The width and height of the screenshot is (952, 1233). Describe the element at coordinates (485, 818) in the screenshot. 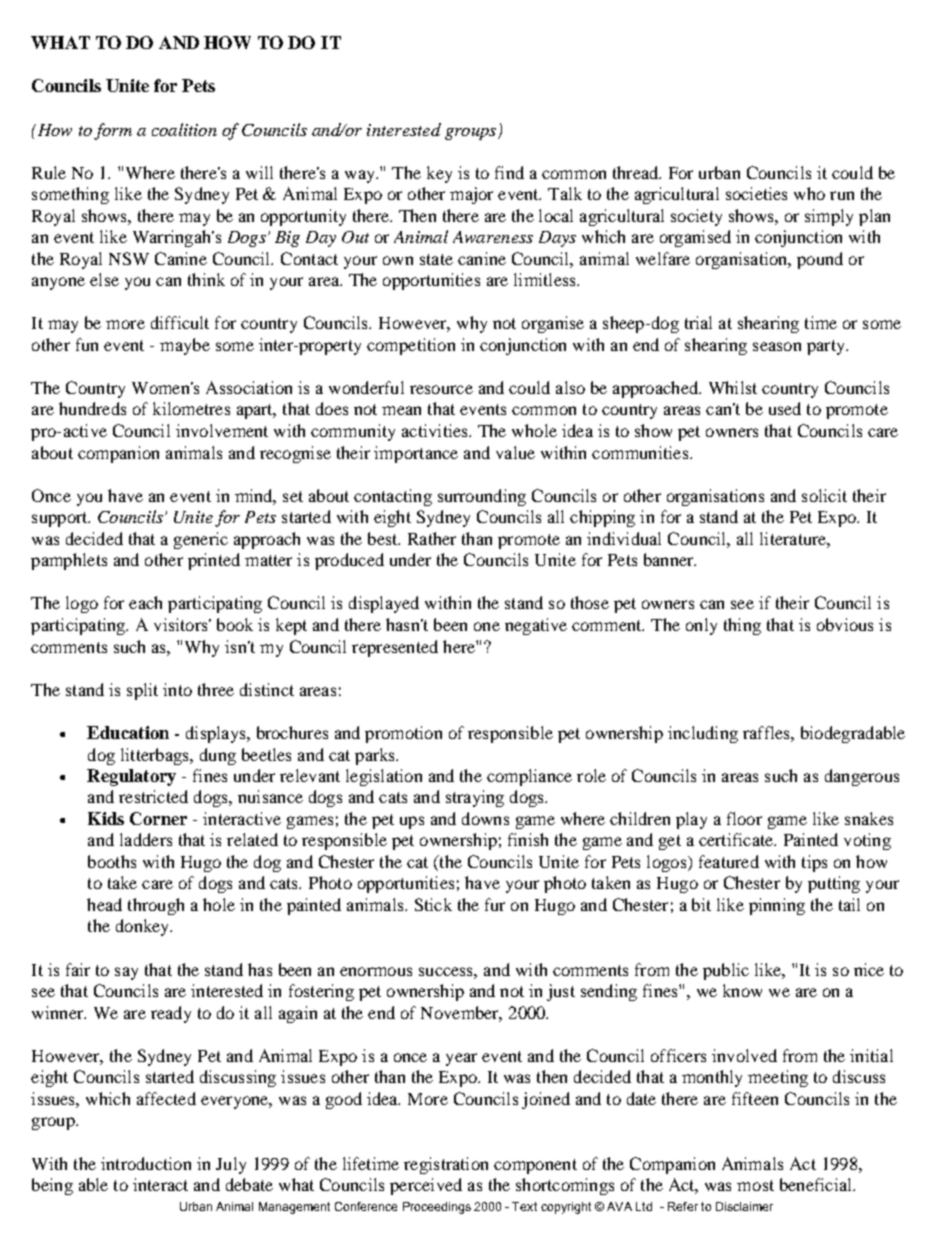

I see `downs` at that location.
